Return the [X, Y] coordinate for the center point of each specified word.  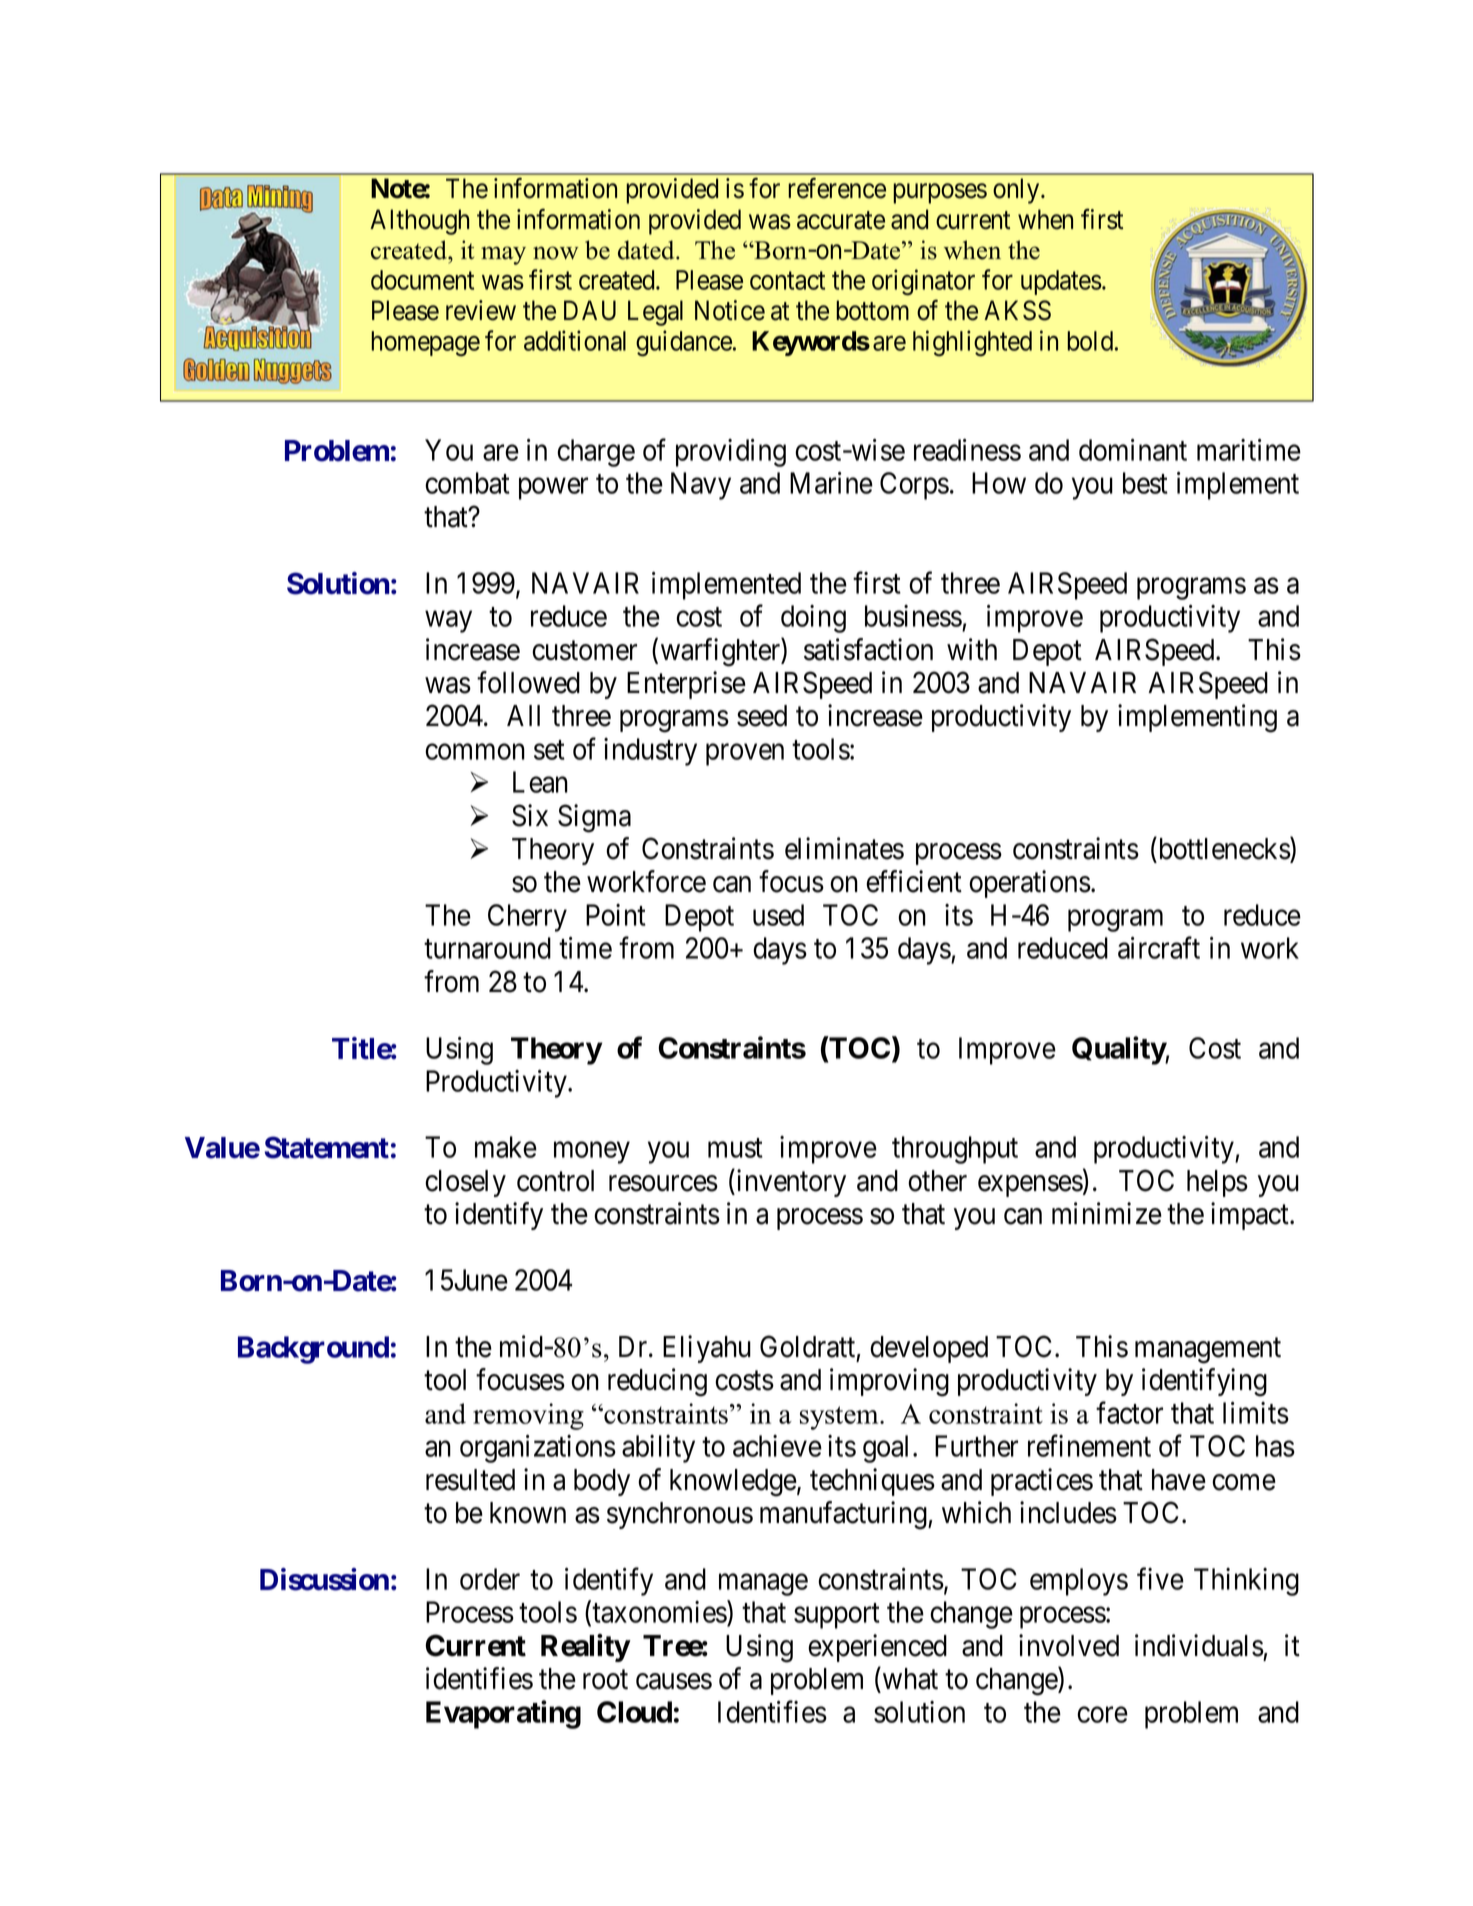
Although [419, 222]
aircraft [1159, 948]
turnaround [487, 948]
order [490, 1579]
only [1017, 191]
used [778, 915]
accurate [841, 220]
